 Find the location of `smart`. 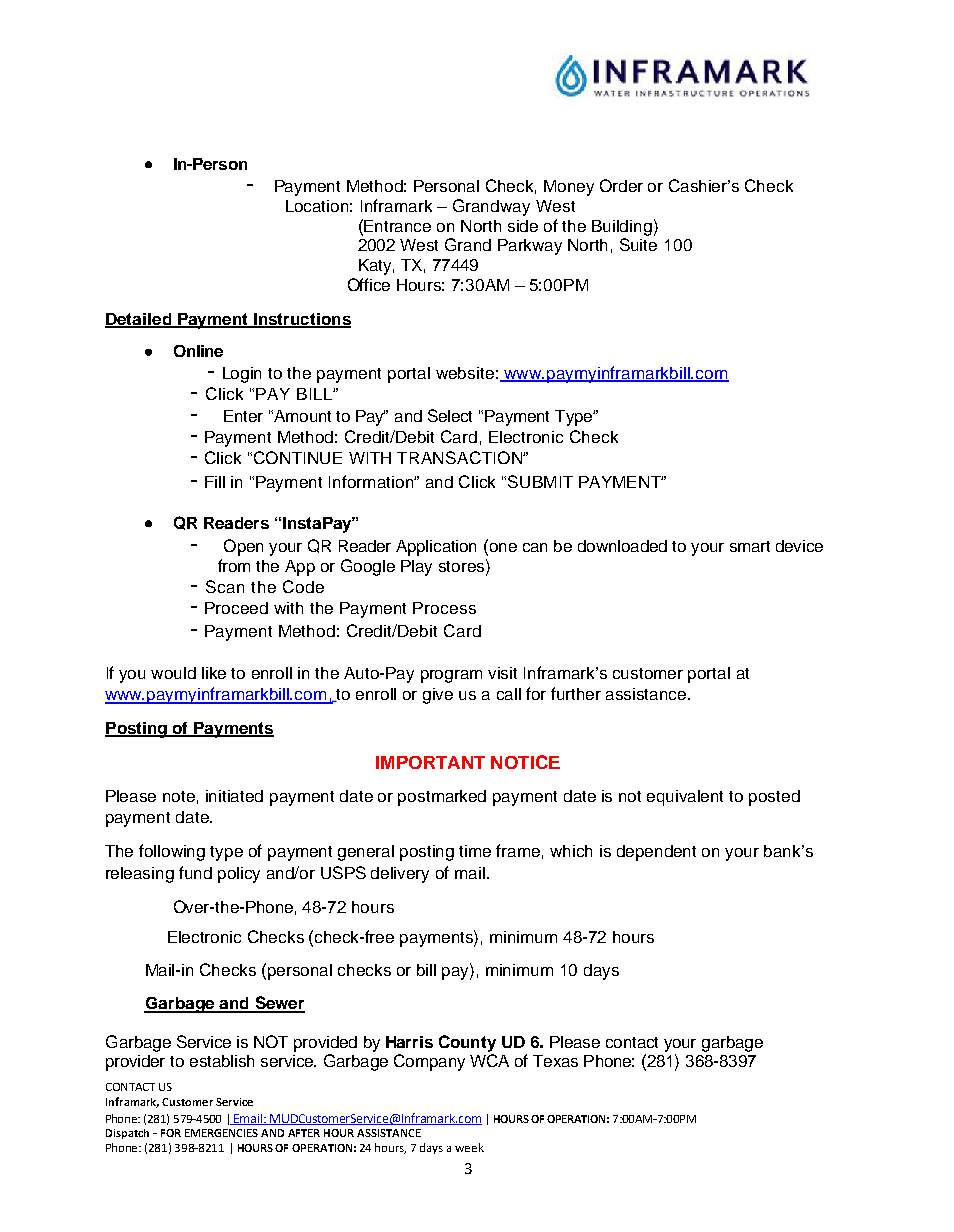

smart is located at coordinates (750, 546).
